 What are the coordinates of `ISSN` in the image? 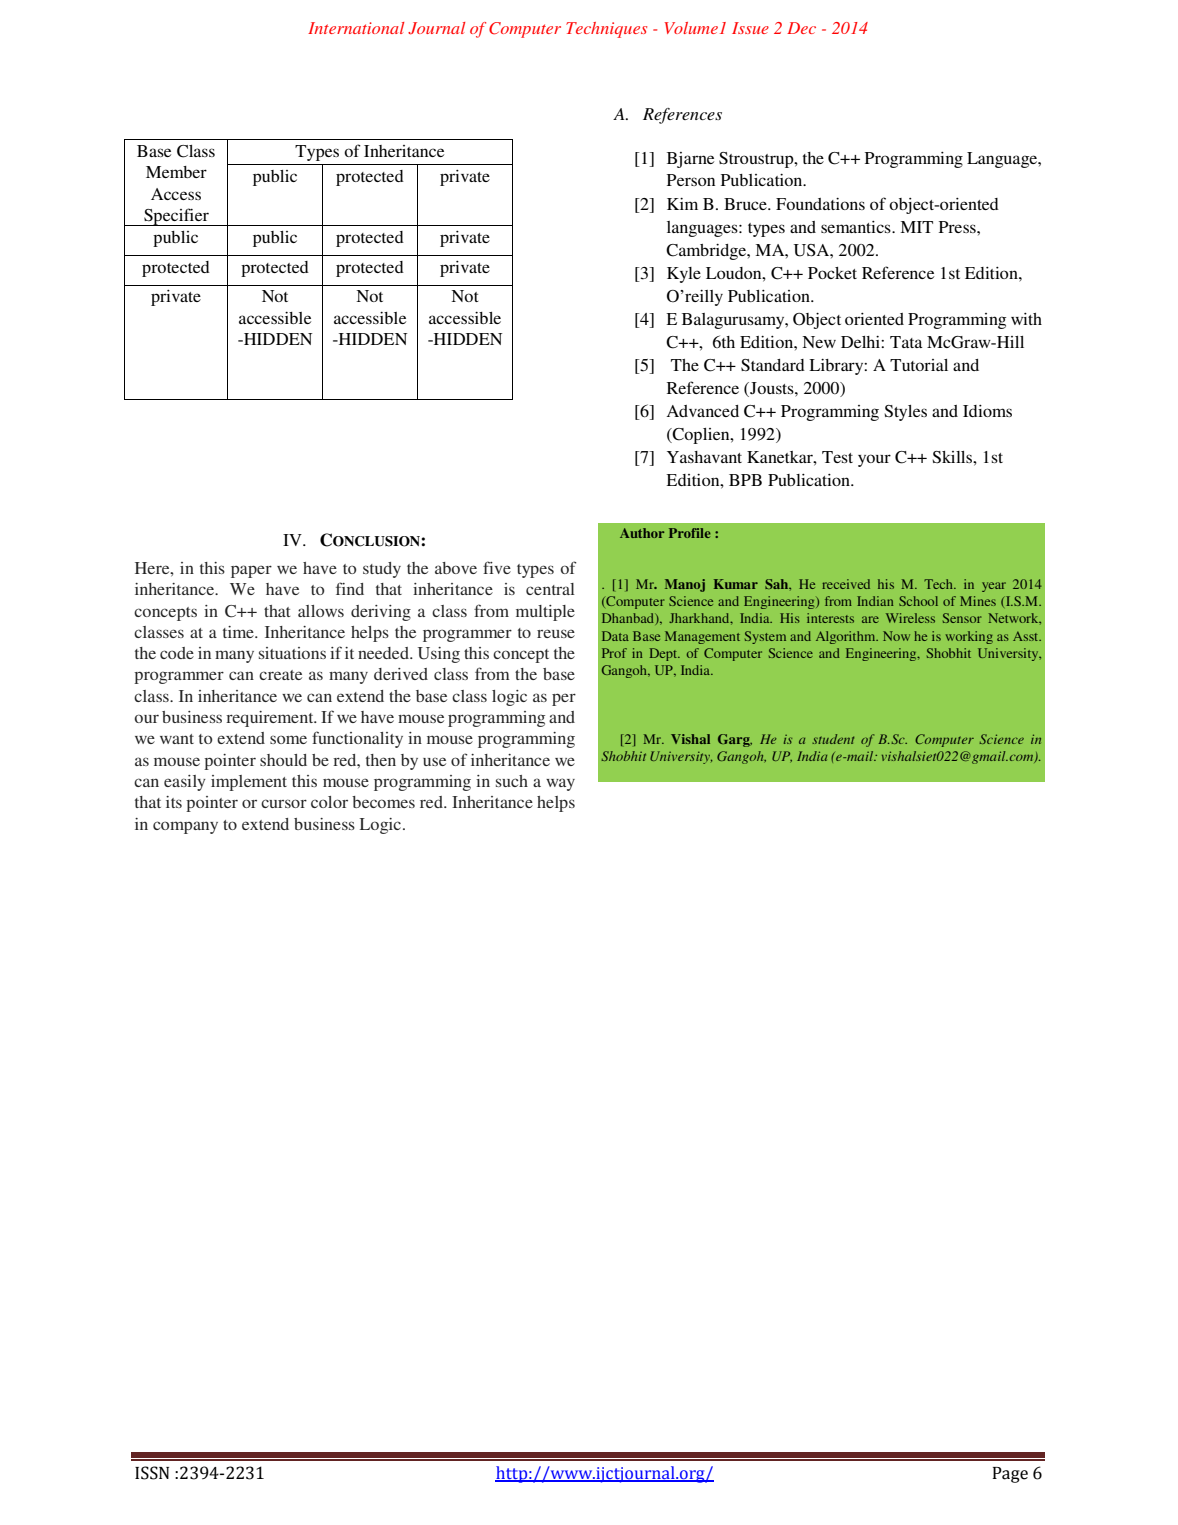 It's located at (152, 1473).
